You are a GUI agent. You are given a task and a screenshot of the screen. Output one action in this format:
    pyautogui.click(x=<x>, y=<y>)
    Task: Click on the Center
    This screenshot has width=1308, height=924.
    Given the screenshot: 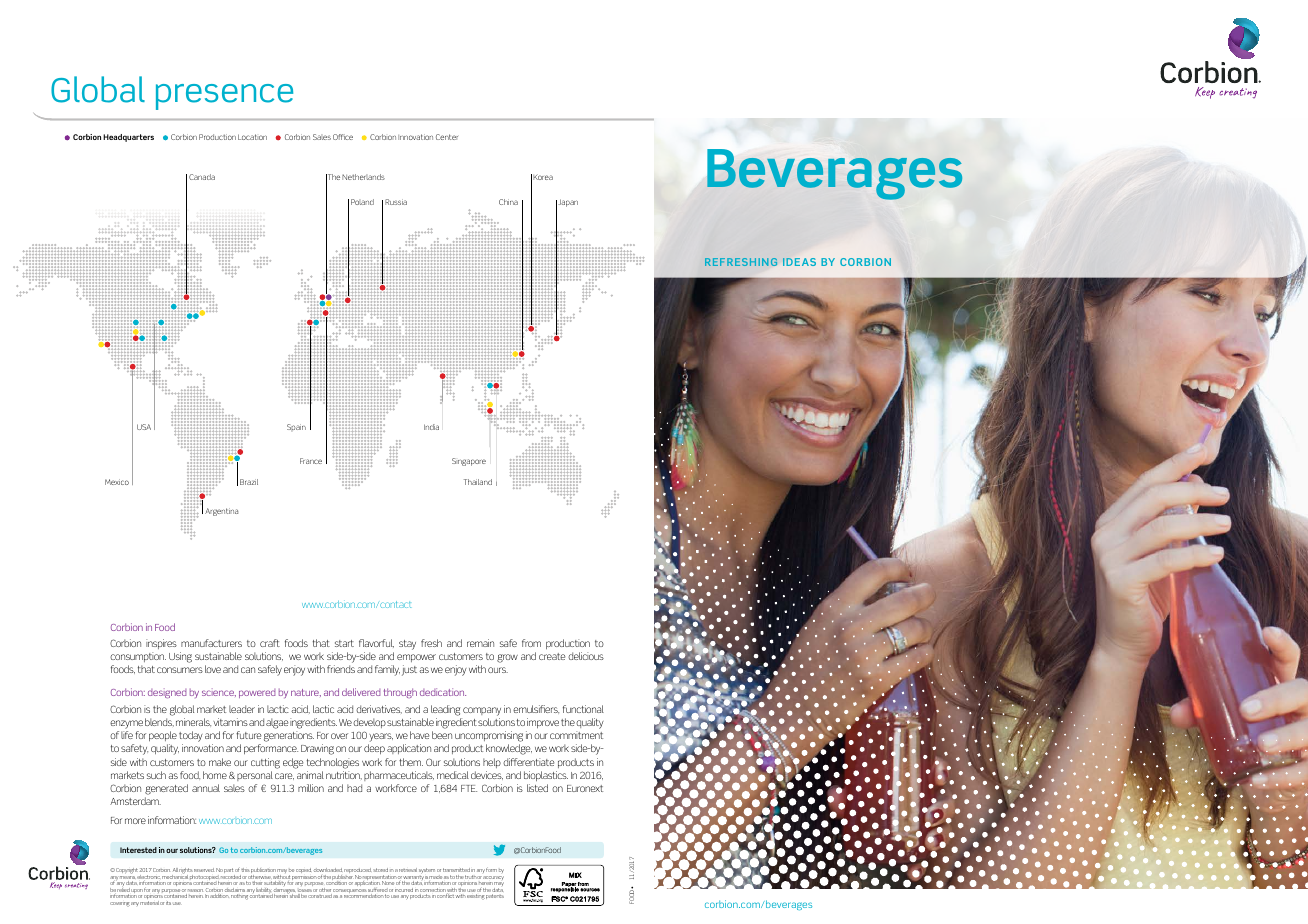 What is the action you would take?
    pyautogui.click(x=447, y=137)
